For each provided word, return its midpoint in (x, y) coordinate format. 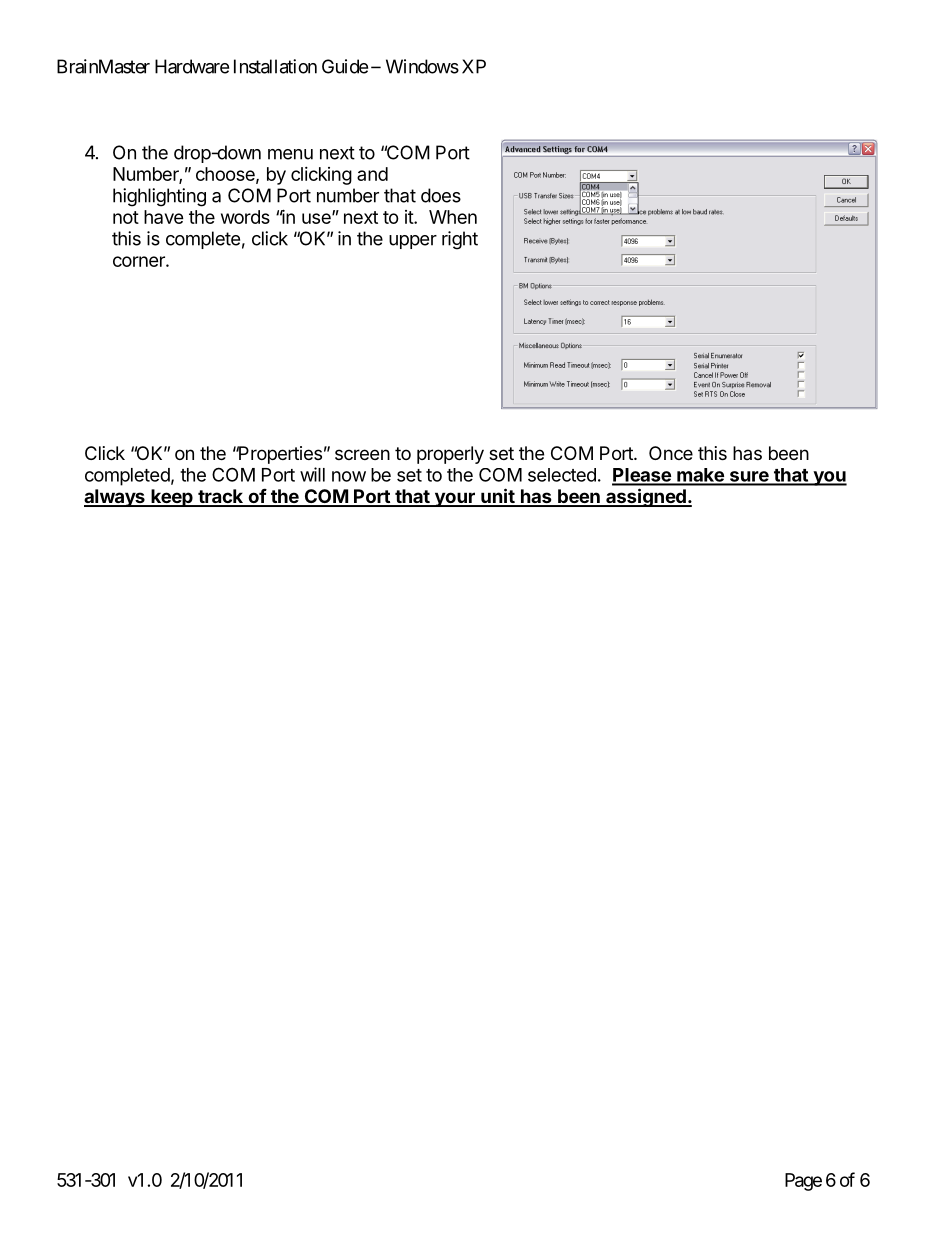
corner (140, 261)
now (349, 476)
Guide (345, 66)
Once (671, 453)
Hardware (192, 66)
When (453, 217)
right (460, 240)
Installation (275, 66)
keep (172, 498)
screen (362, 454)
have (164, 217)
